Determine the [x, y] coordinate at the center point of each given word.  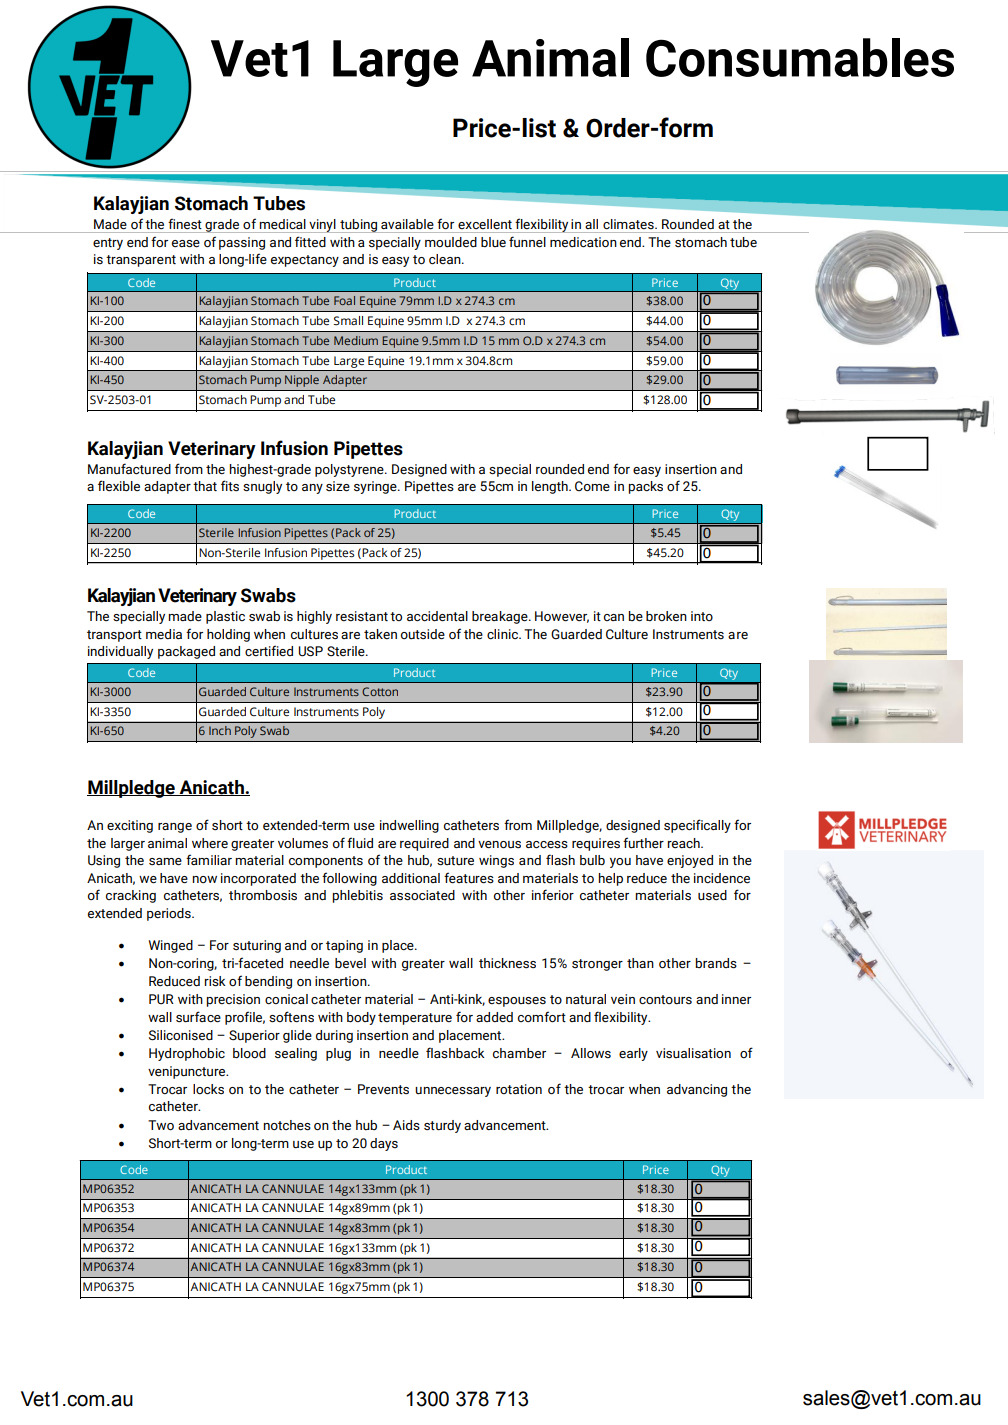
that [205, 486]
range [175, 828]
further [643, 843]
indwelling [409, 826]
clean [446, 259]
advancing [697, 1090]
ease [186, 244]
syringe [376, 487]
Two [161, 1125]
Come [592, 486]
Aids [406, 1125]
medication [583, 242]
